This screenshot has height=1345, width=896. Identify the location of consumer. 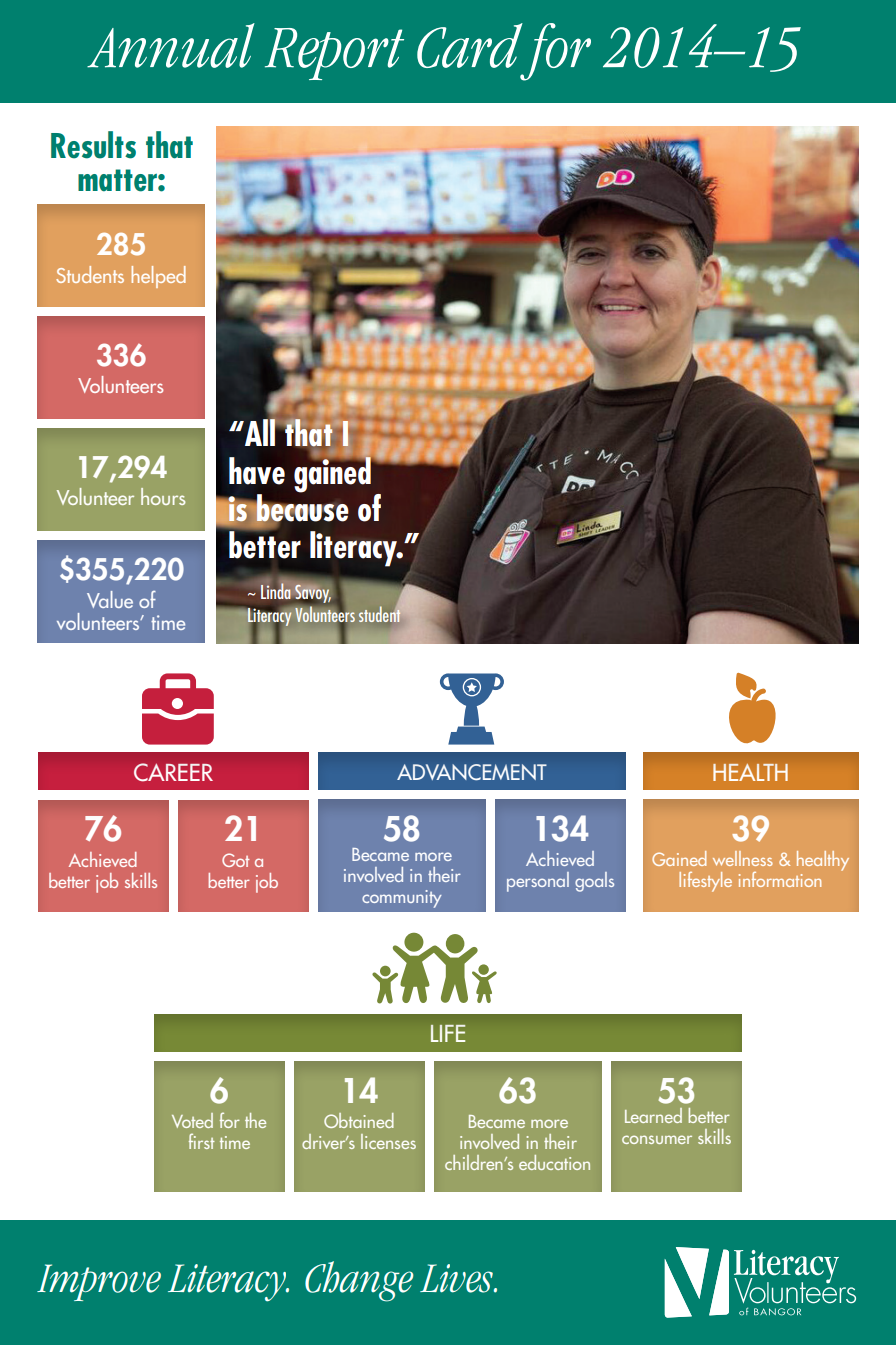
(657, 1139).
